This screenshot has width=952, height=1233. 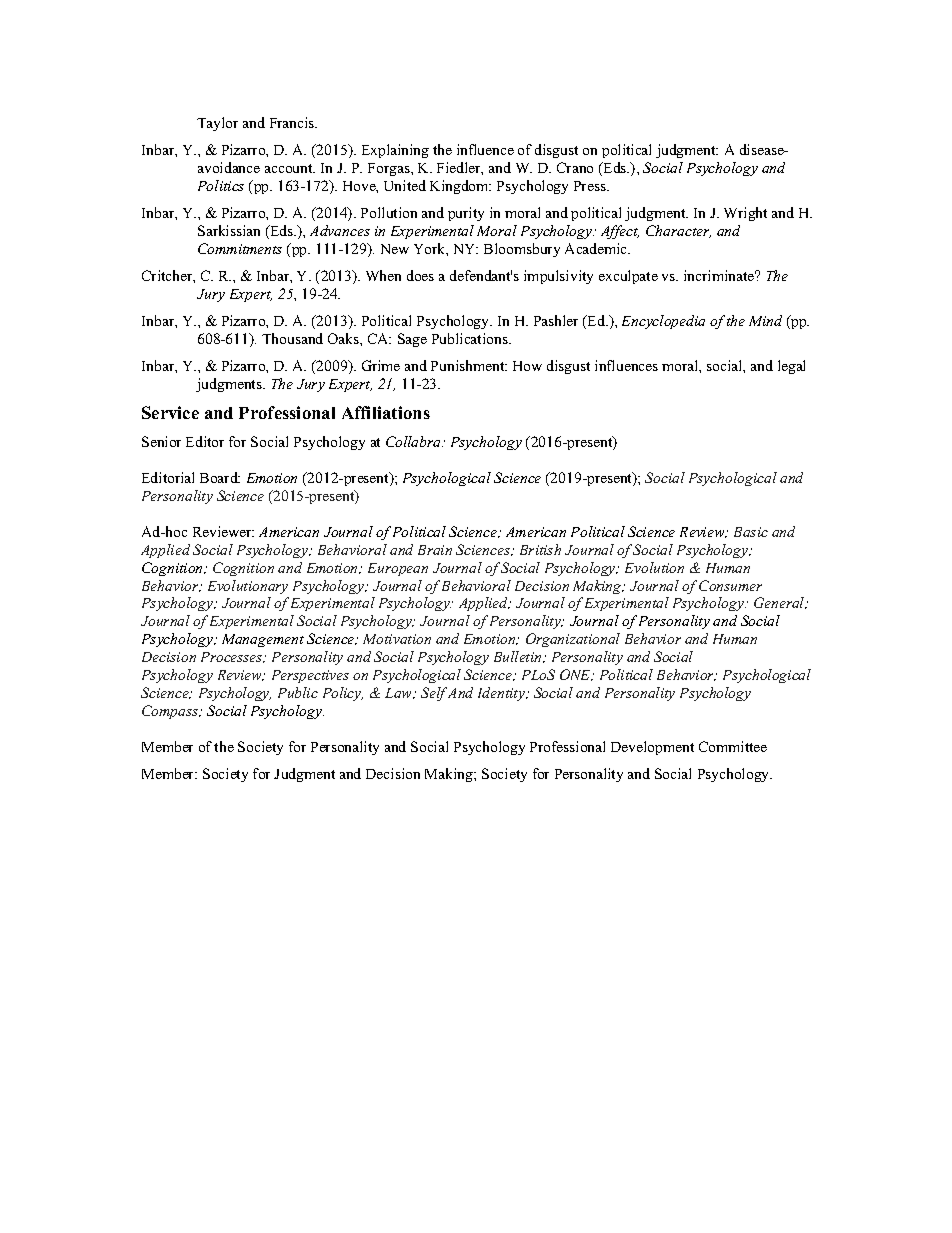 I want to click on Mind, so click(x=765, y=320).
